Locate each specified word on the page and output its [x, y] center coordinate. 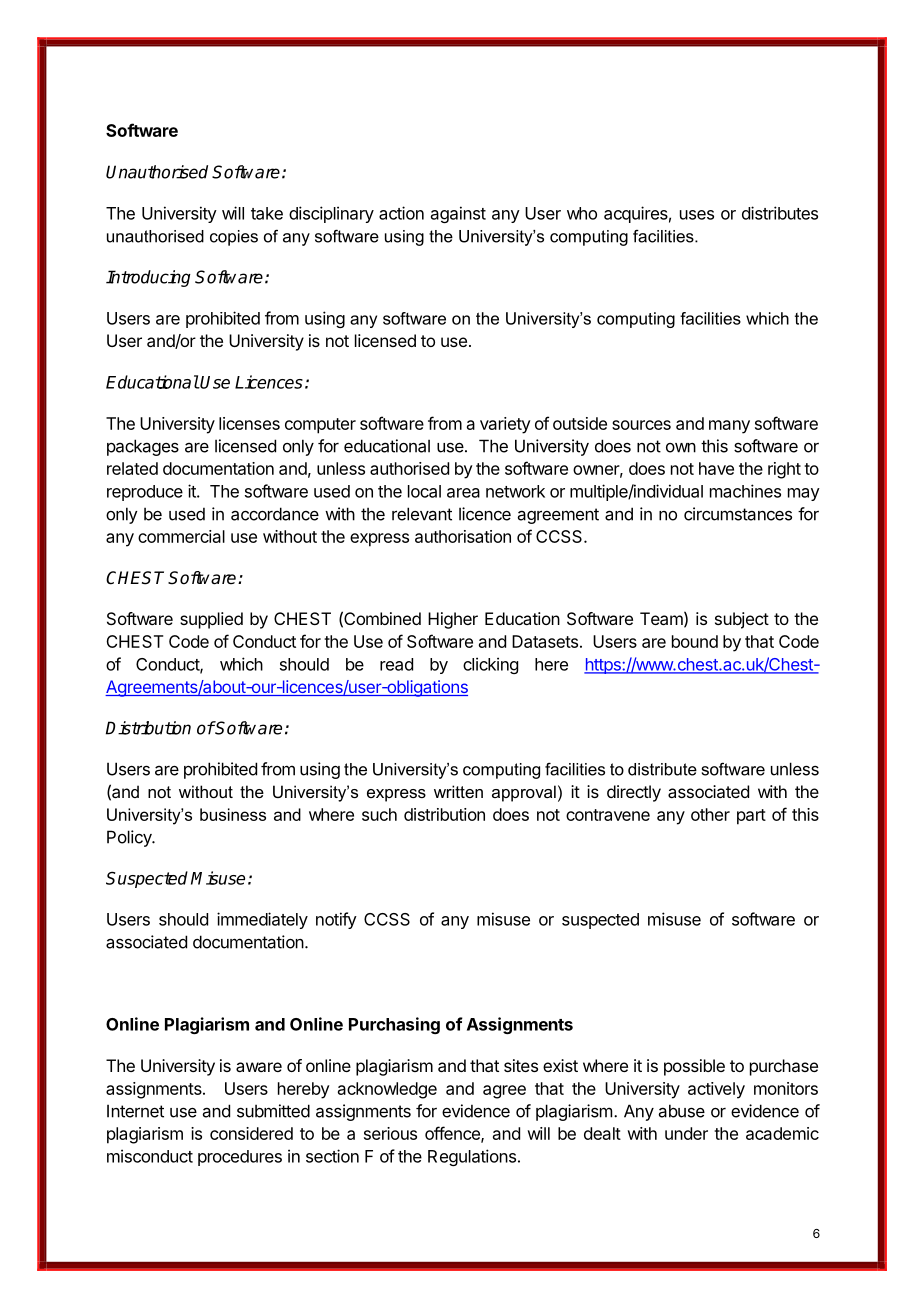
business [233, 814]
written [458, 791]
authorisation [463, 536]
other [710, 814]
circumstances [738, 514]
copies [234, 238]
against [458, 214]
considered [251, 1133]
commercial [181, 536]
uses [697, 215]
